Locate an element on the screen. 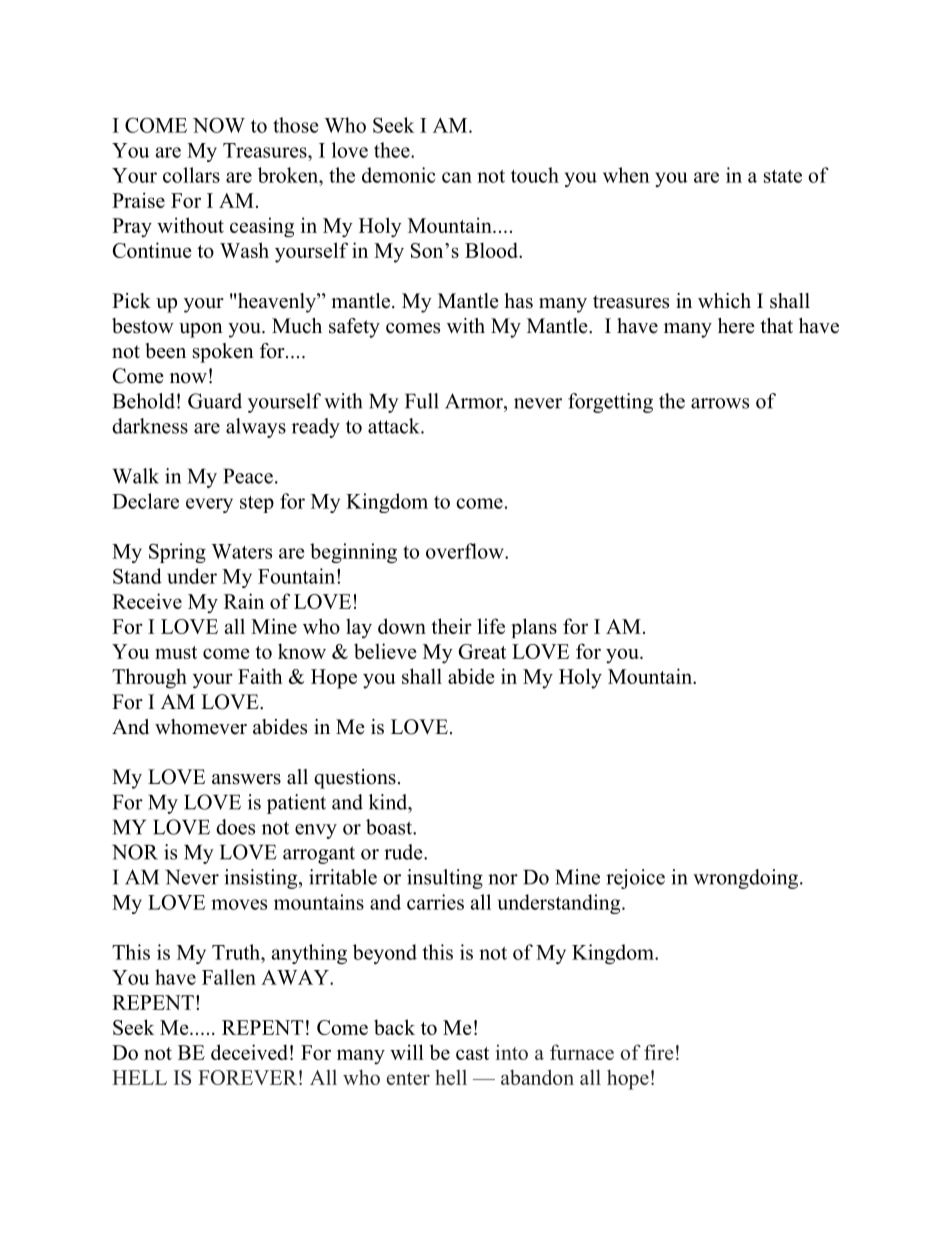  every is located at coordinates (209, 505).
